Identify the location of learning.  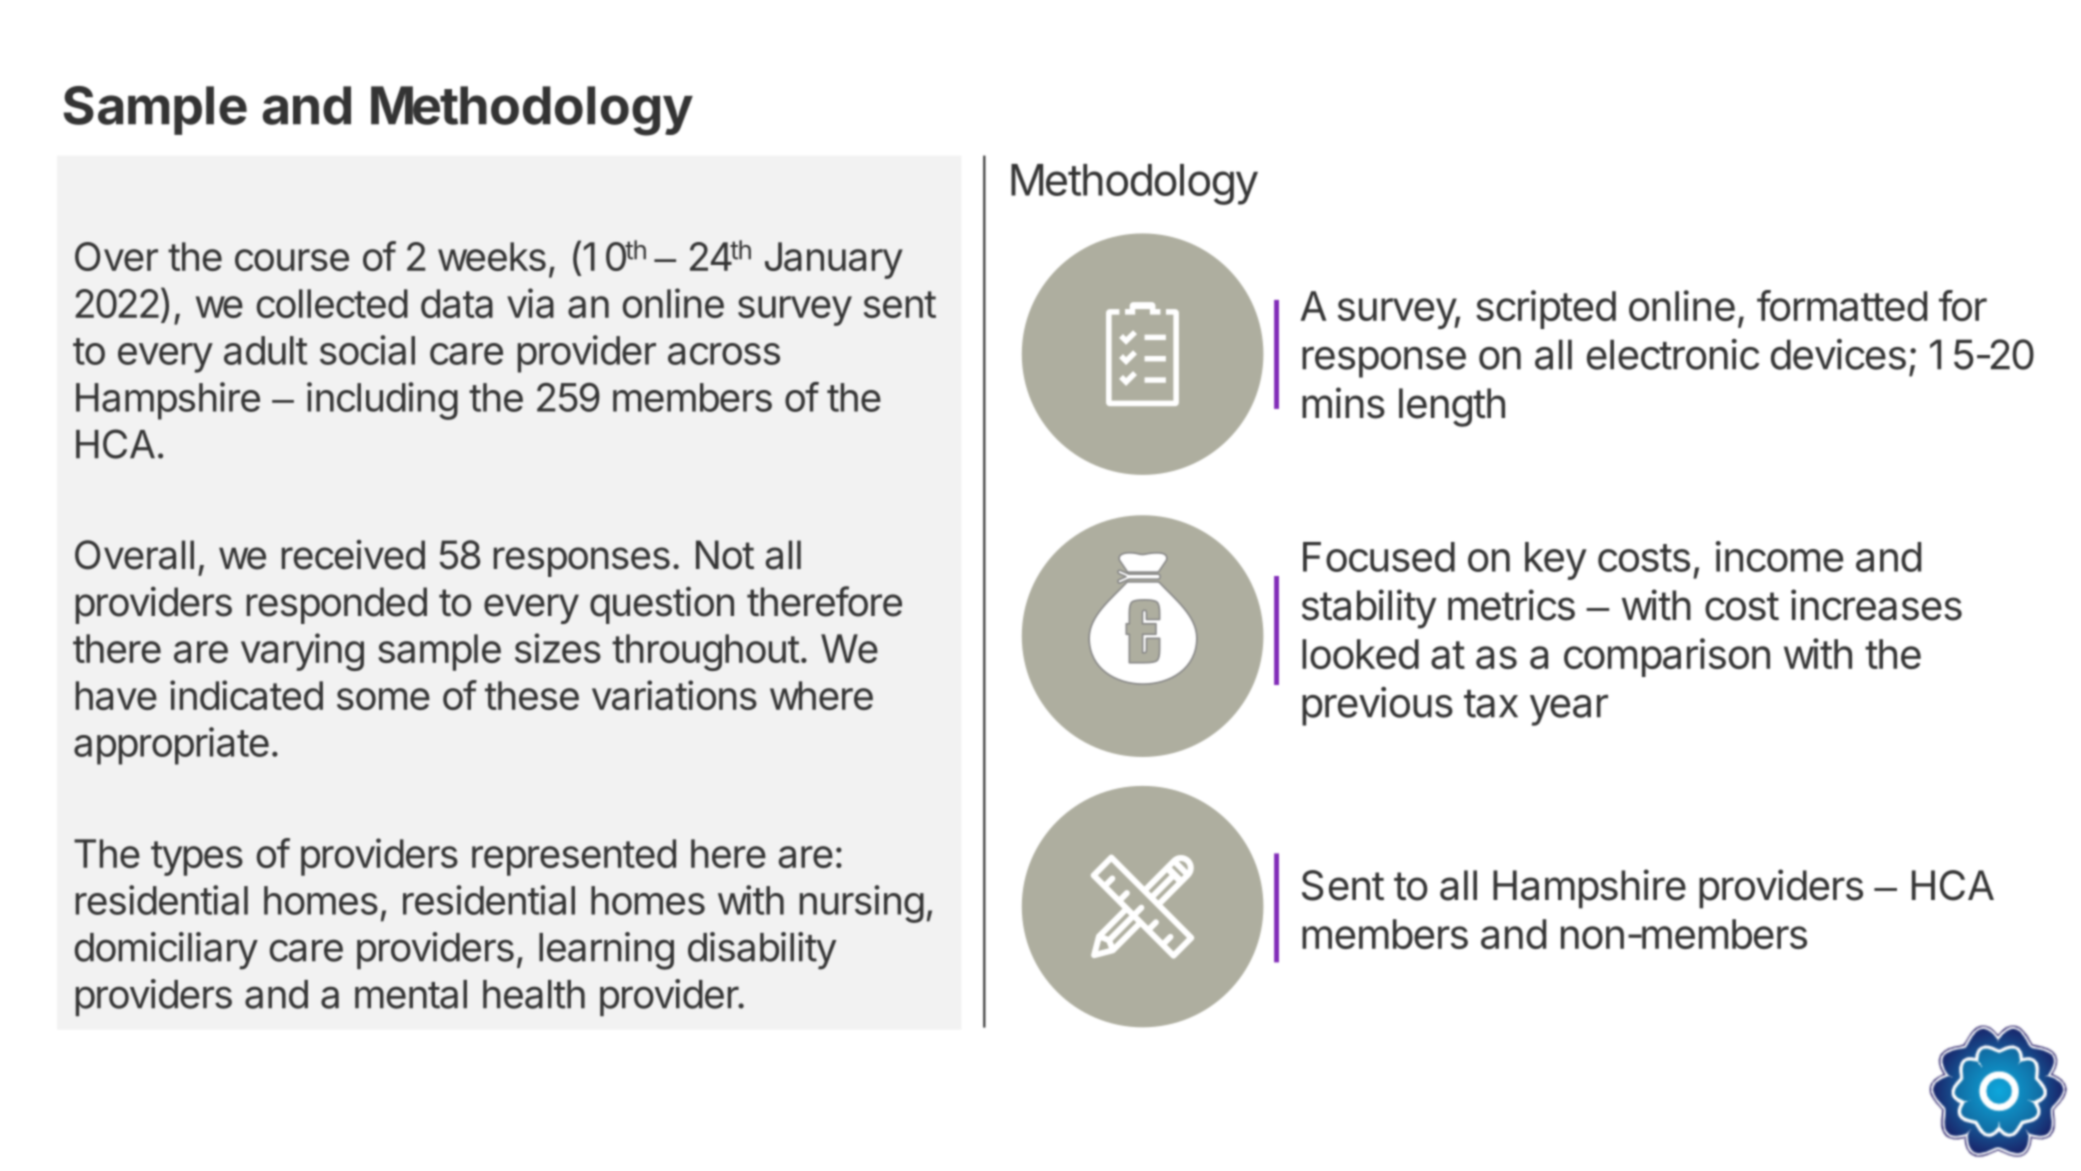
(606, 951).
